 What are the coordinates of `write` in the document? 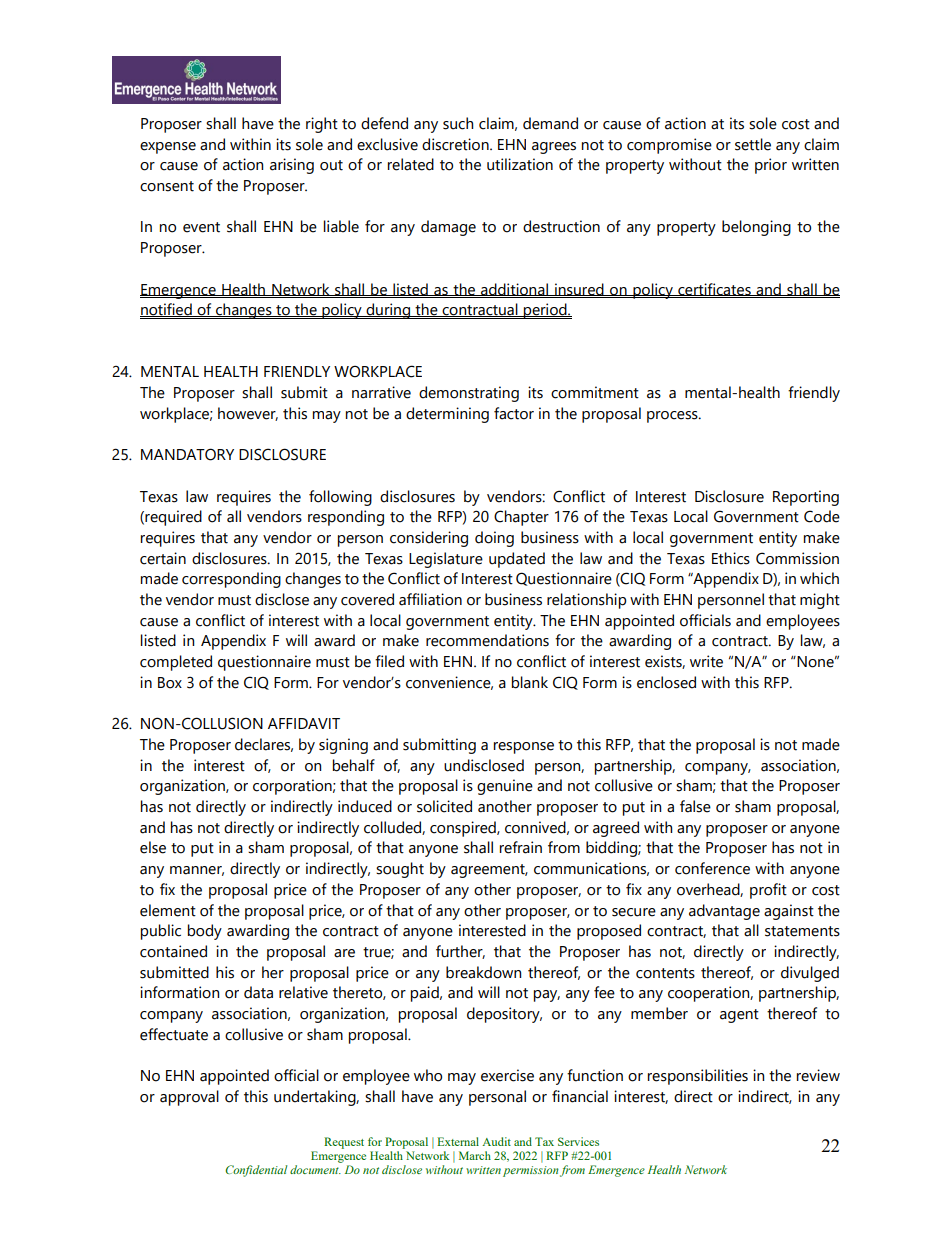 It's located at (706, 661).
